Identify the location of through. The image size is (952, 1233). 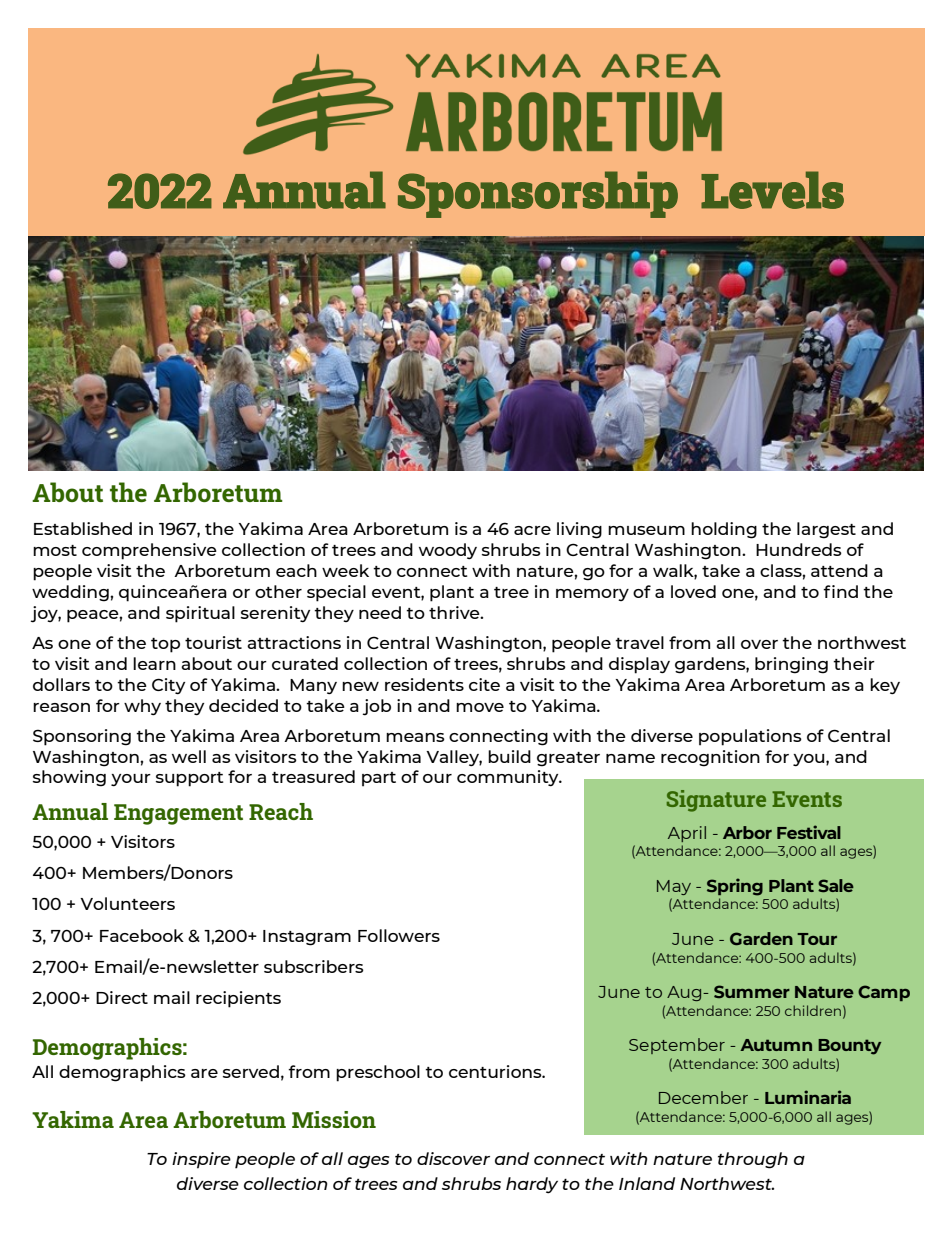
(753, 1160).
